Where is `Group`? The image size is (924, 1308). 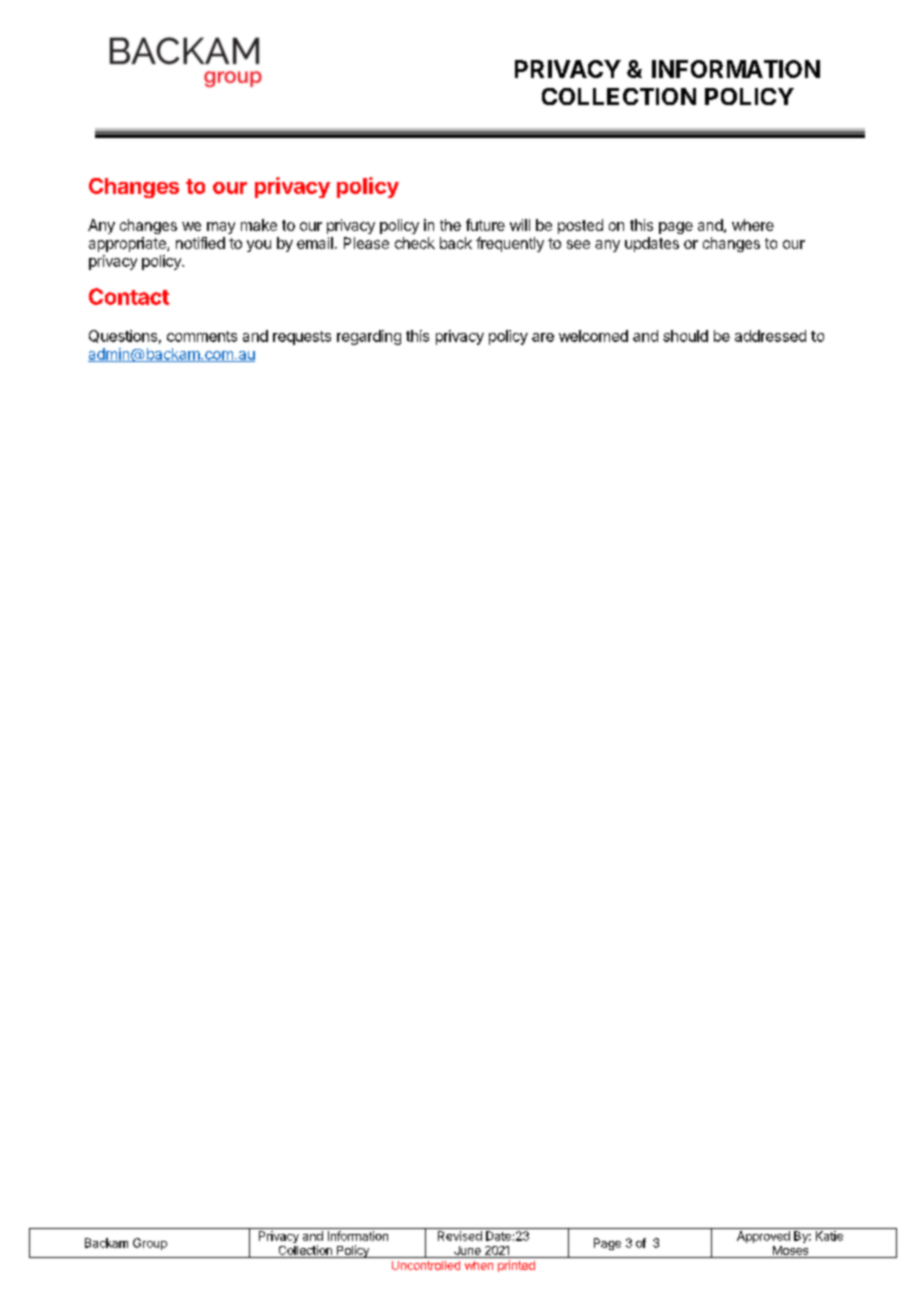
Group is located at coordinates (150, 1244).
